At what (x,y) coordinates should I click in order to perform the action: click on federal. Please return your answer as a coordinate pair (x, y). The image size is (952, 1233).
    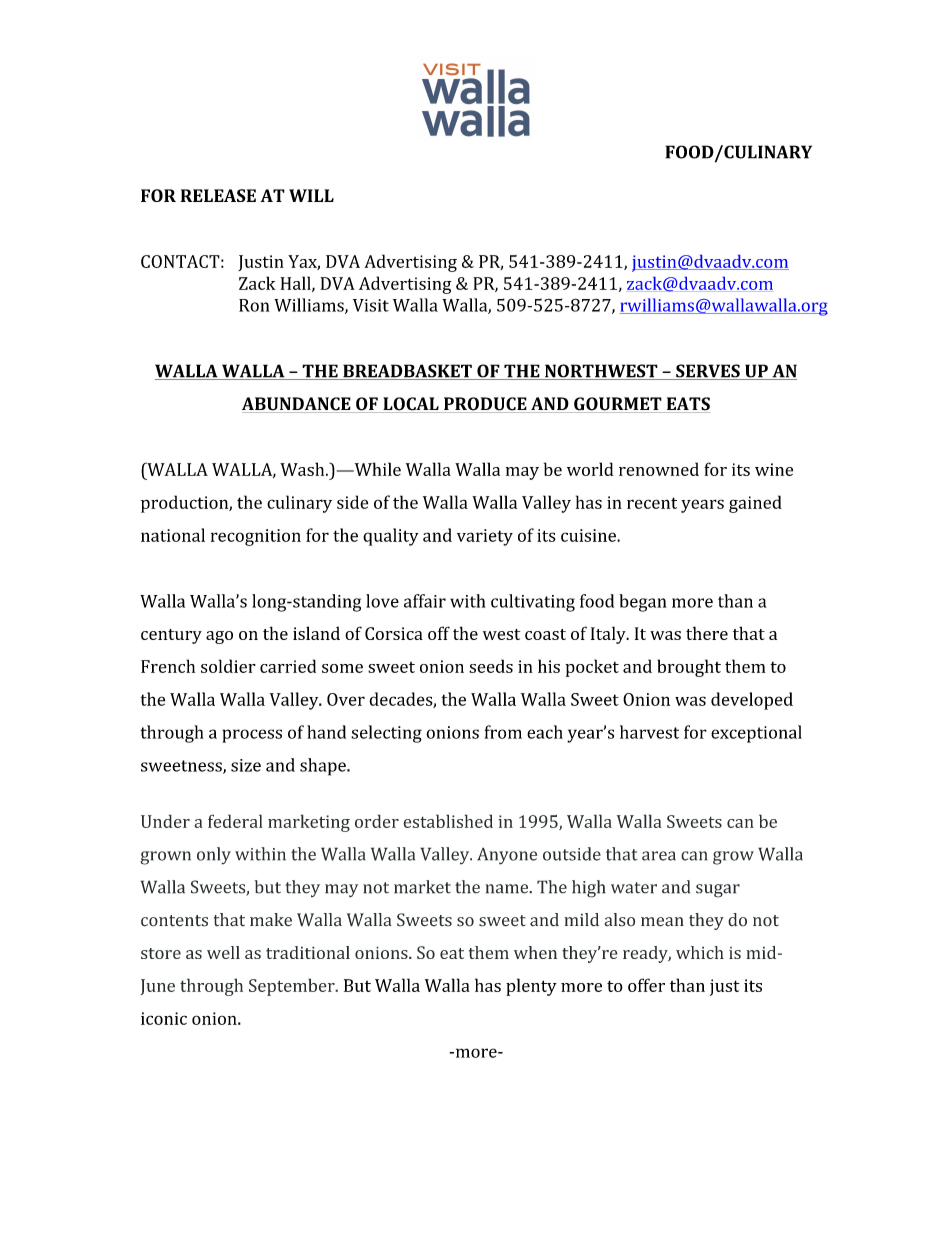
    Looking at the image, I should click on (235, 821).
